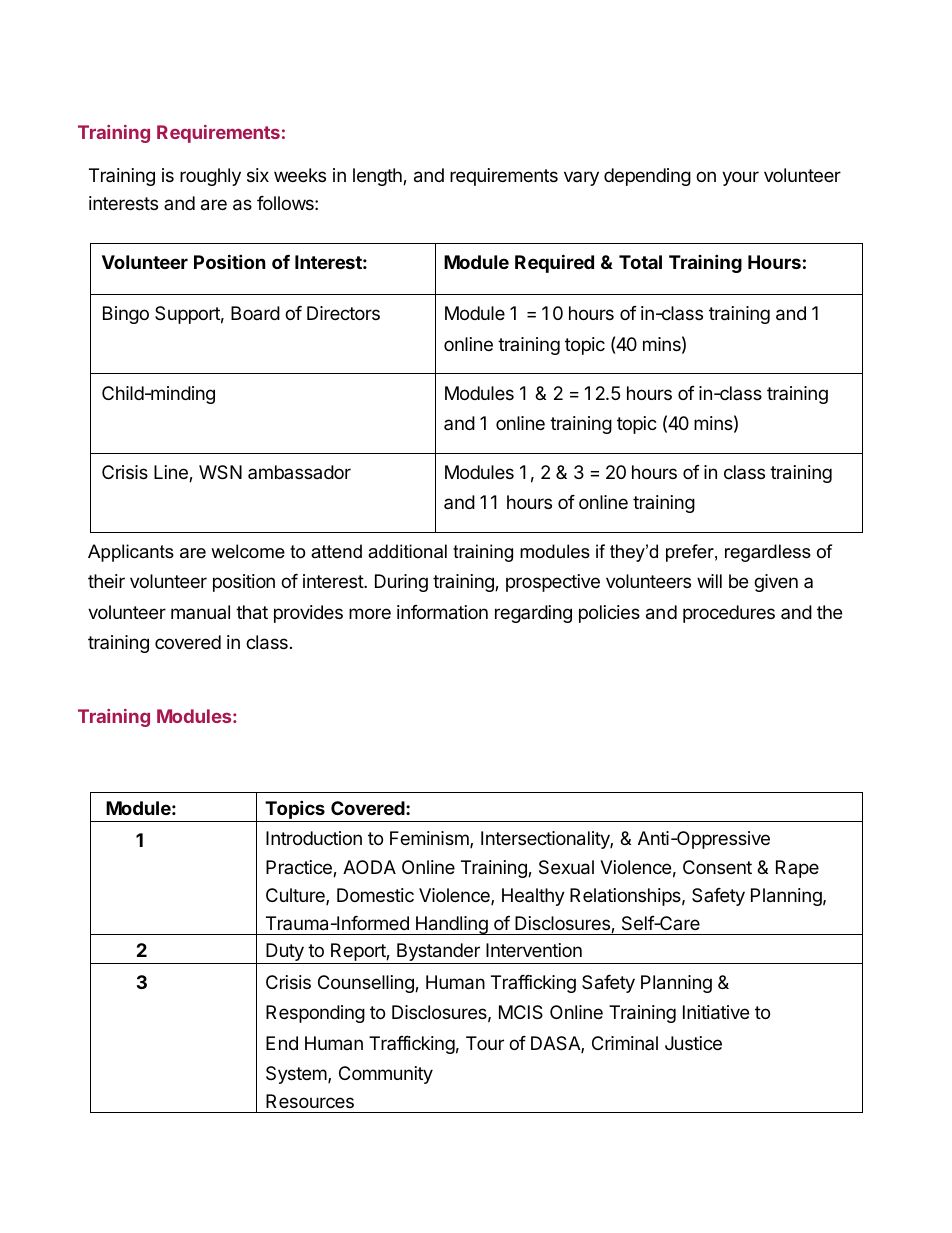 The height and width of the screenshot is (1233, 952). What do you see at coordinates (343, 313) in the screenshot?
I see `Directors` at bounding box center [343, 313].
